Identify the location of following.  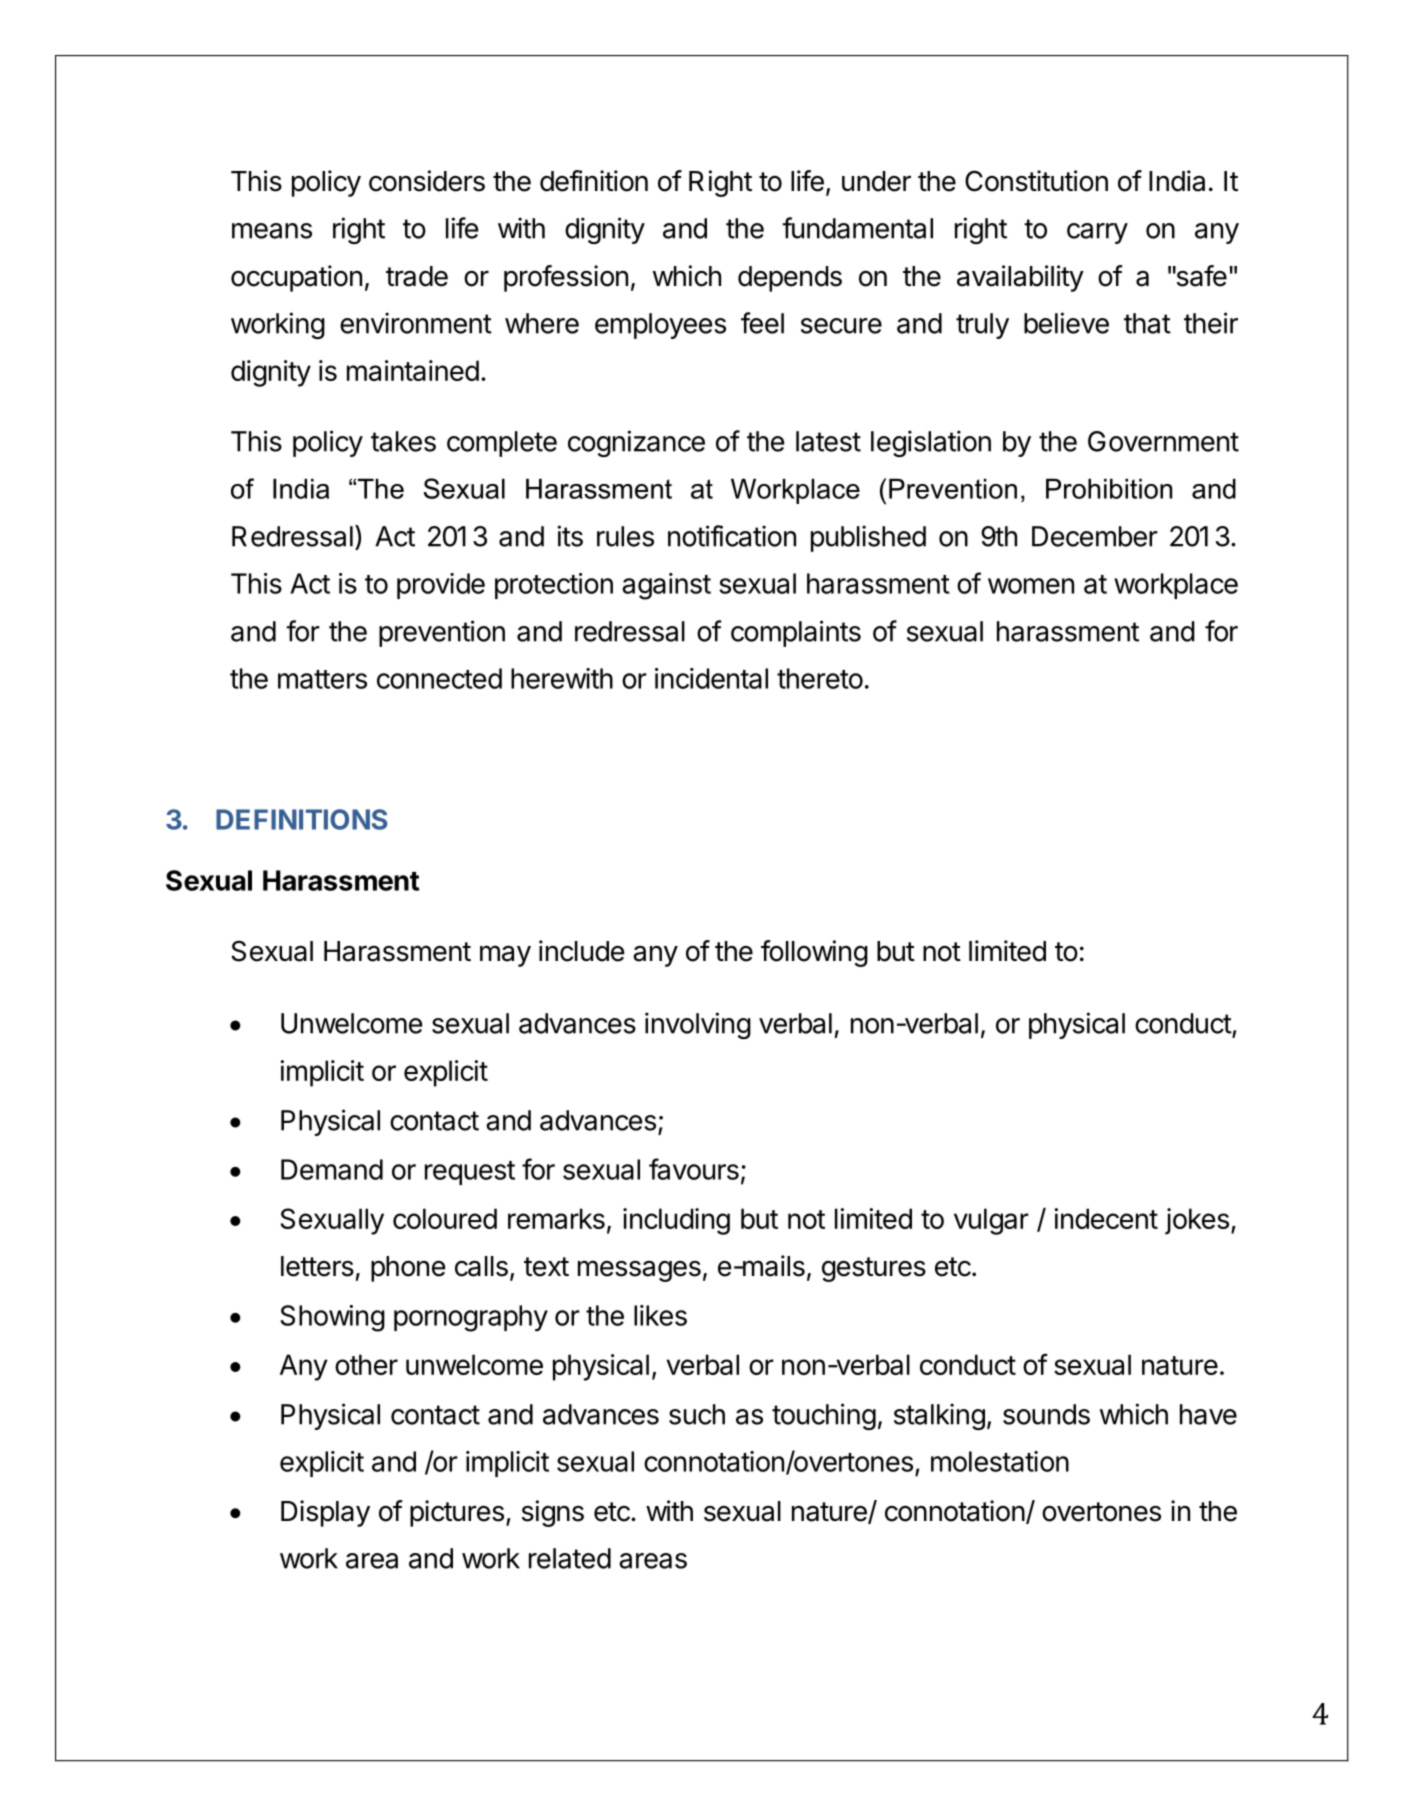
(814, 953).
